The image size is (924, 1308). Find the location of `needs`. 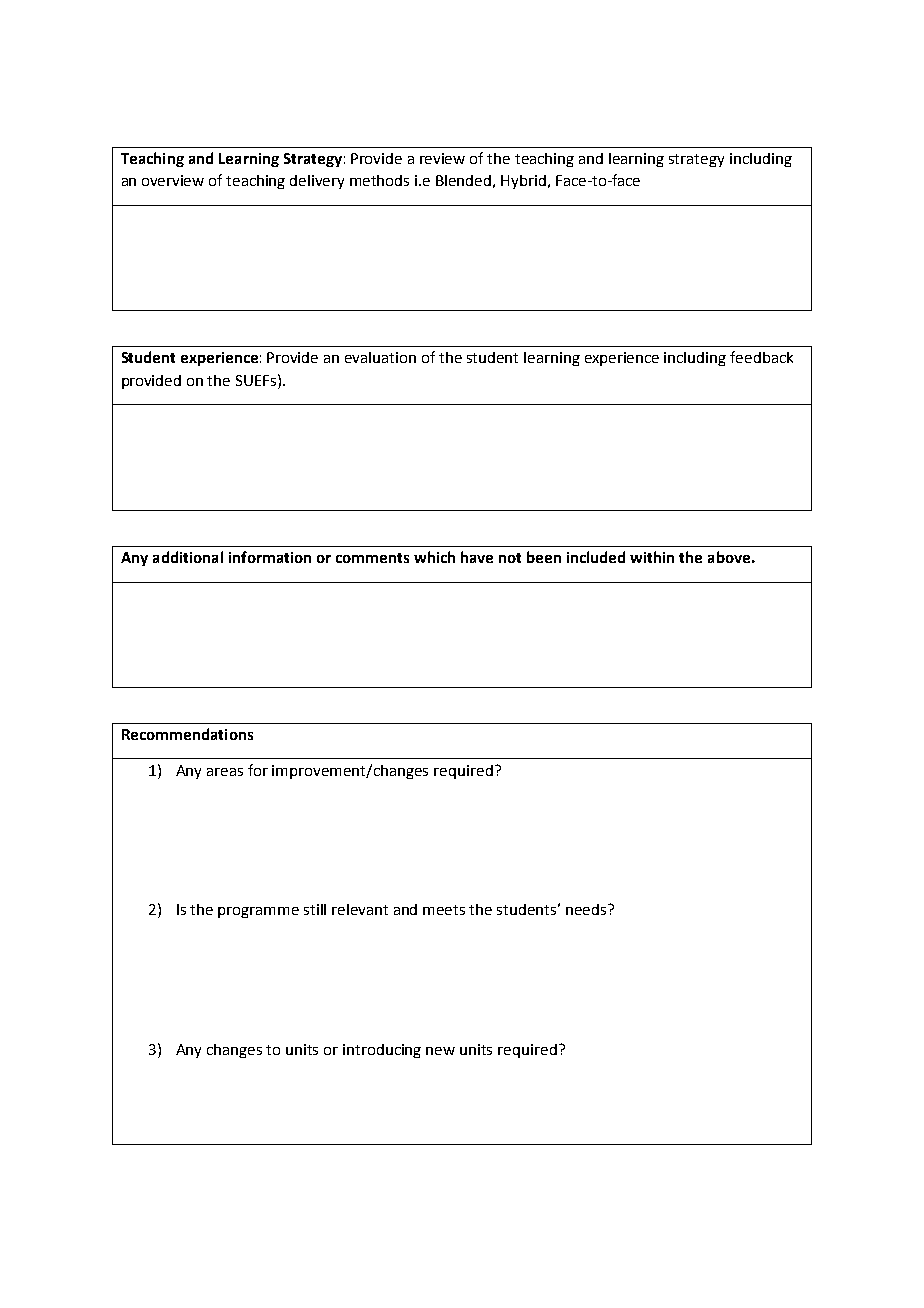

needs is located at coordinates (587, 909).
